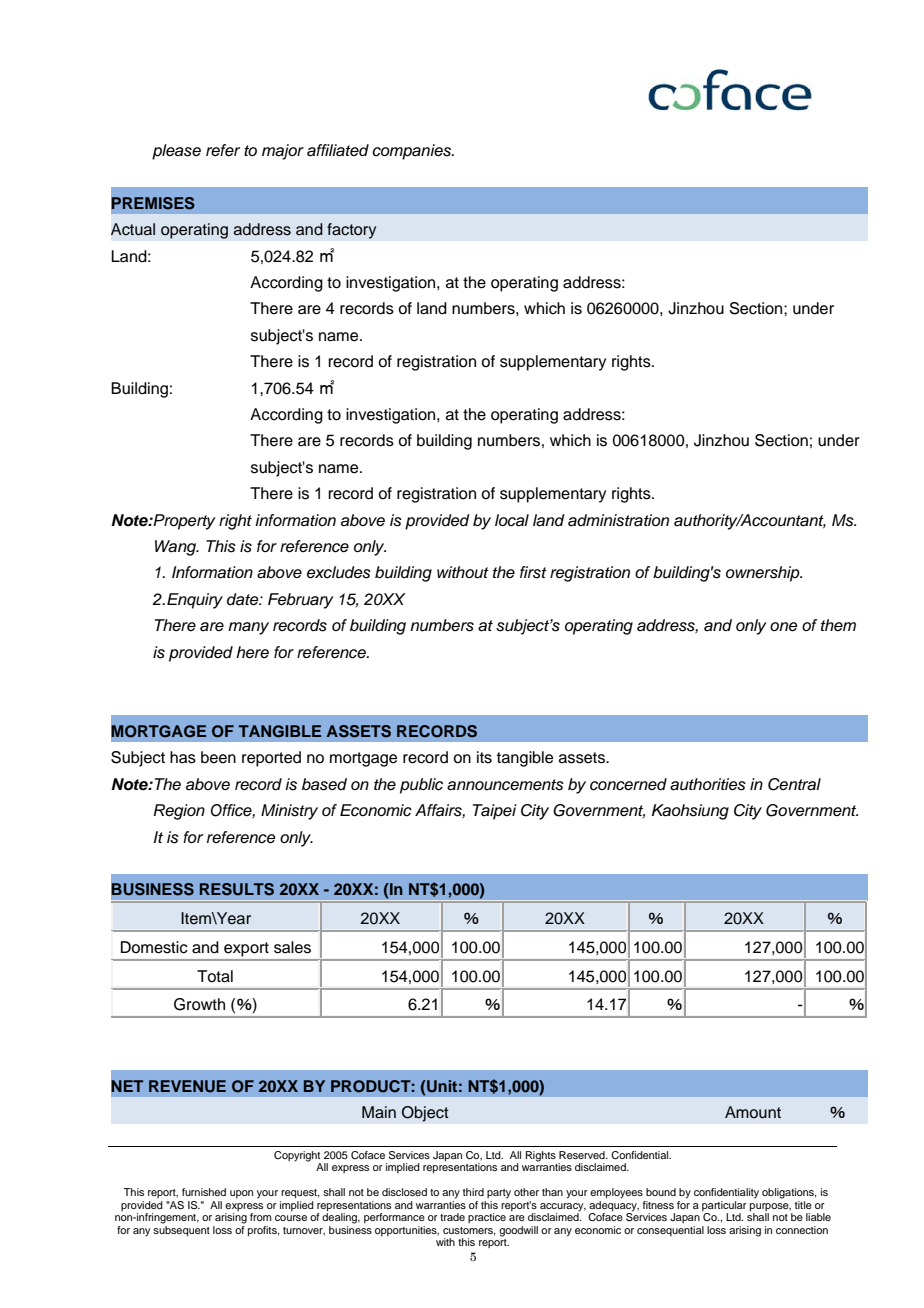 The width and height of the page is (924, 1308). What do you see at coordinates (512, 520) in the page?
I see `local` at bounding box center [512, 520].
